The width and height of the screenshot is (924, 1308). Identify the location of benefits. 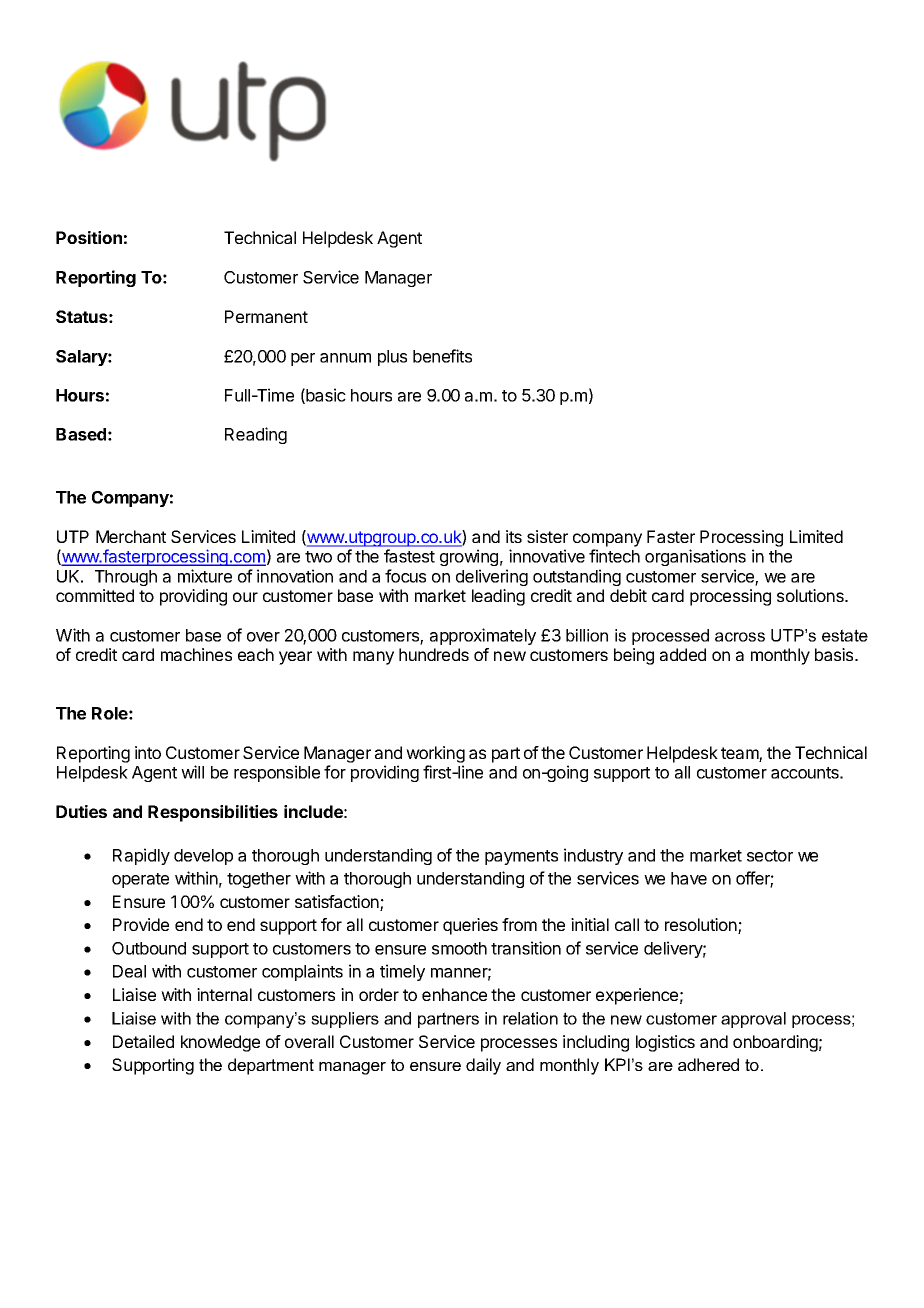
(442, 356).
